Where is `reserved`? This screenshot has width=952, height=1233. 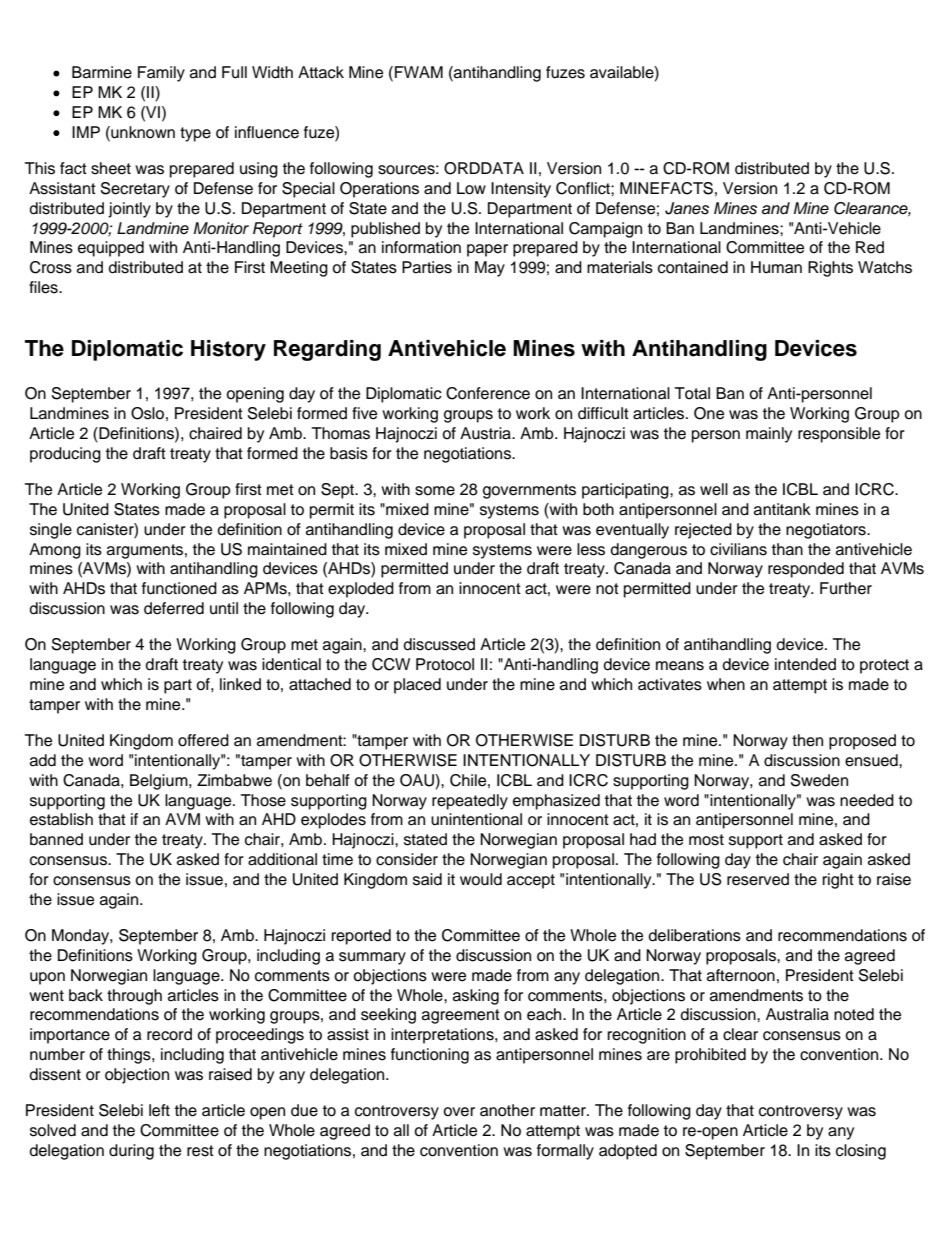
reserved is located at coordinates (758, 879).
